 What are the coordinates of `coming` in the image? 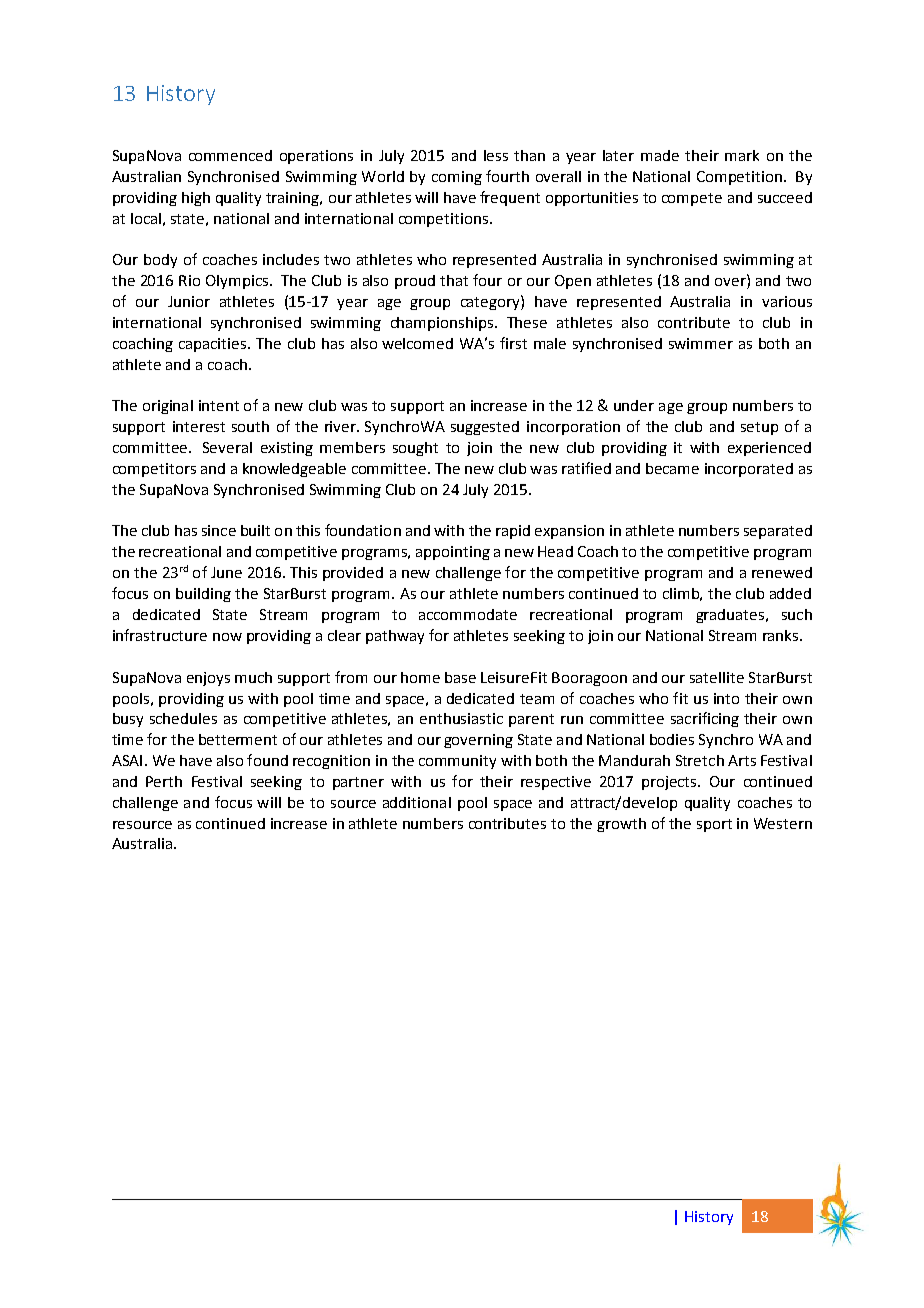 It's located at (457, 178).
